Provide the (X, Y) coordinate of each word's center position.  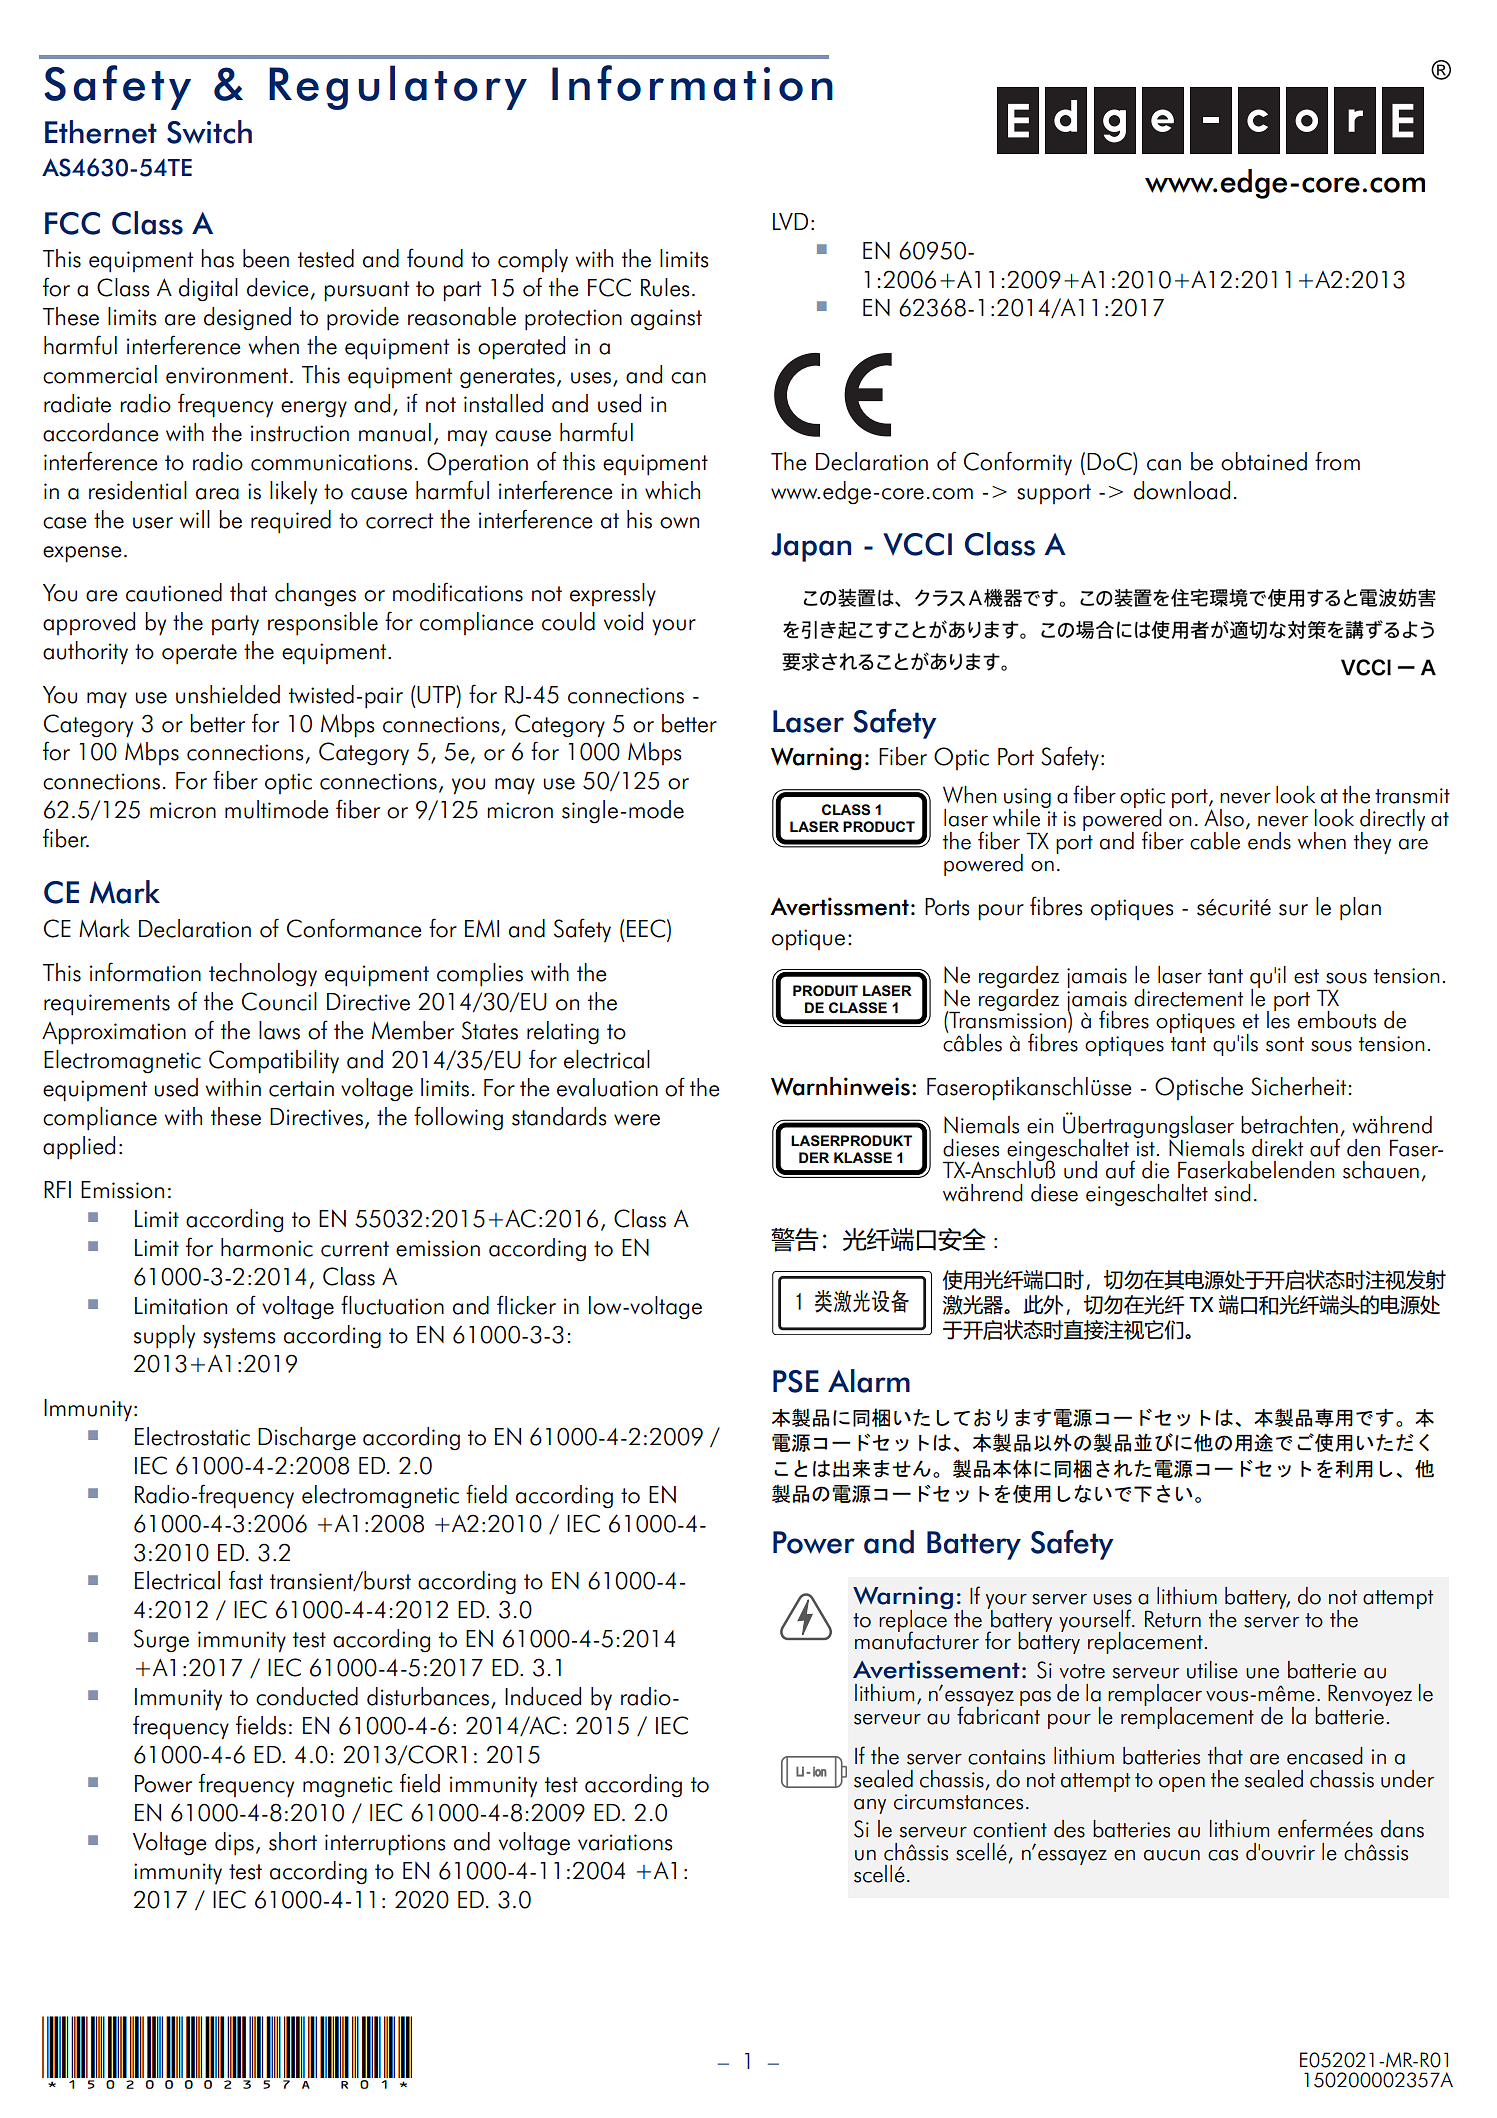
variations (625, 1842)
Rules (665, 287)
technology (263, 975)
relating (563, 1033)
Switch (209, 132)
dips (234, 1844)
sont (1285, 1044)
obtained (1264, 461)
